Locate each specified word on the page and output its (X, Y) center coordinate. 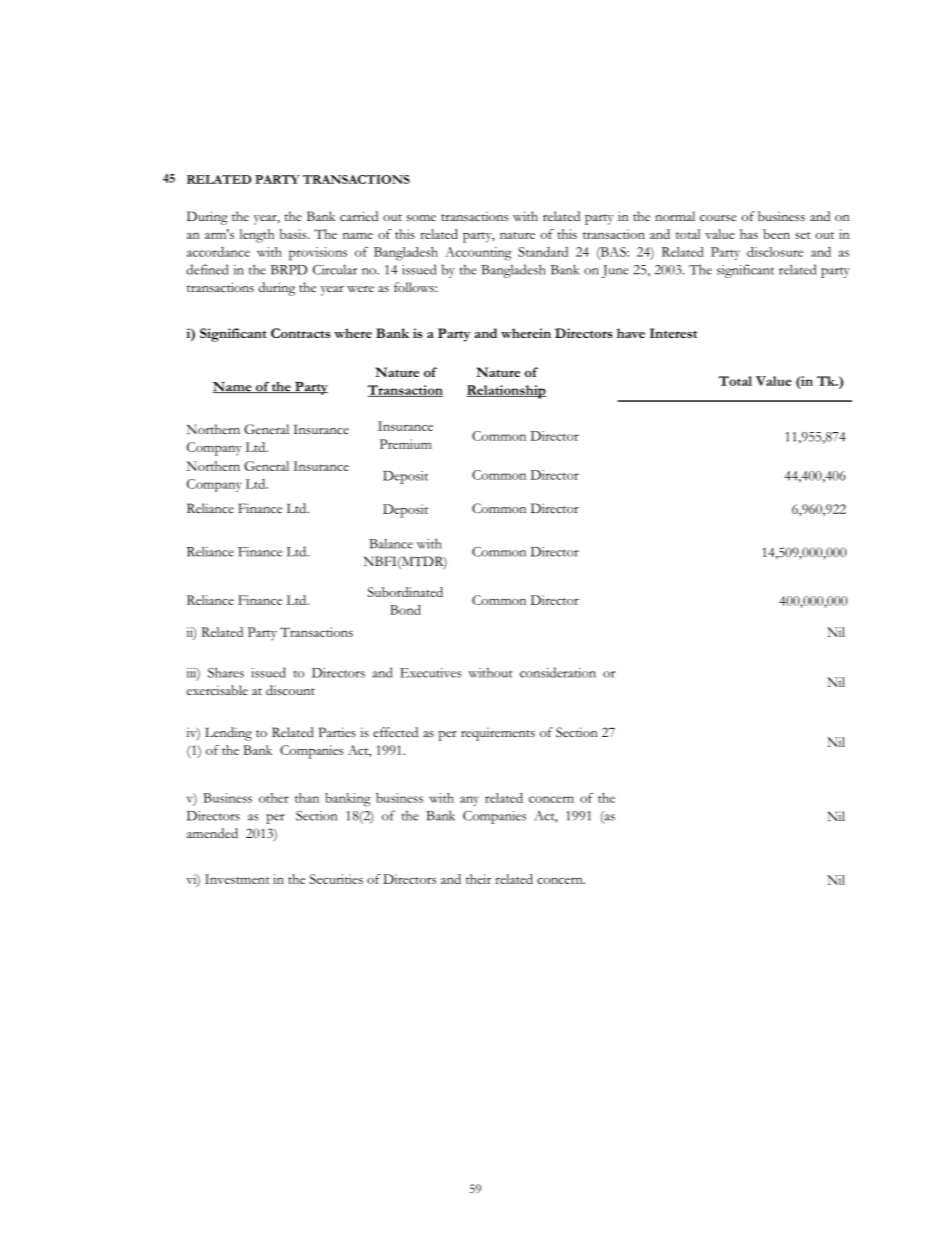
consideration (558, 672)
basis (294, 234)
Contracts (300, 333)
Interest (673, 333)
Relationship (506, 392)
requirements (498, 734)
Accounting (478, 254)
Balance (391, 543)
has (749, 234)
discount (290, 690)
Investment (237, 879)
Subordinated (405, 592)
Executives (430, 673)
